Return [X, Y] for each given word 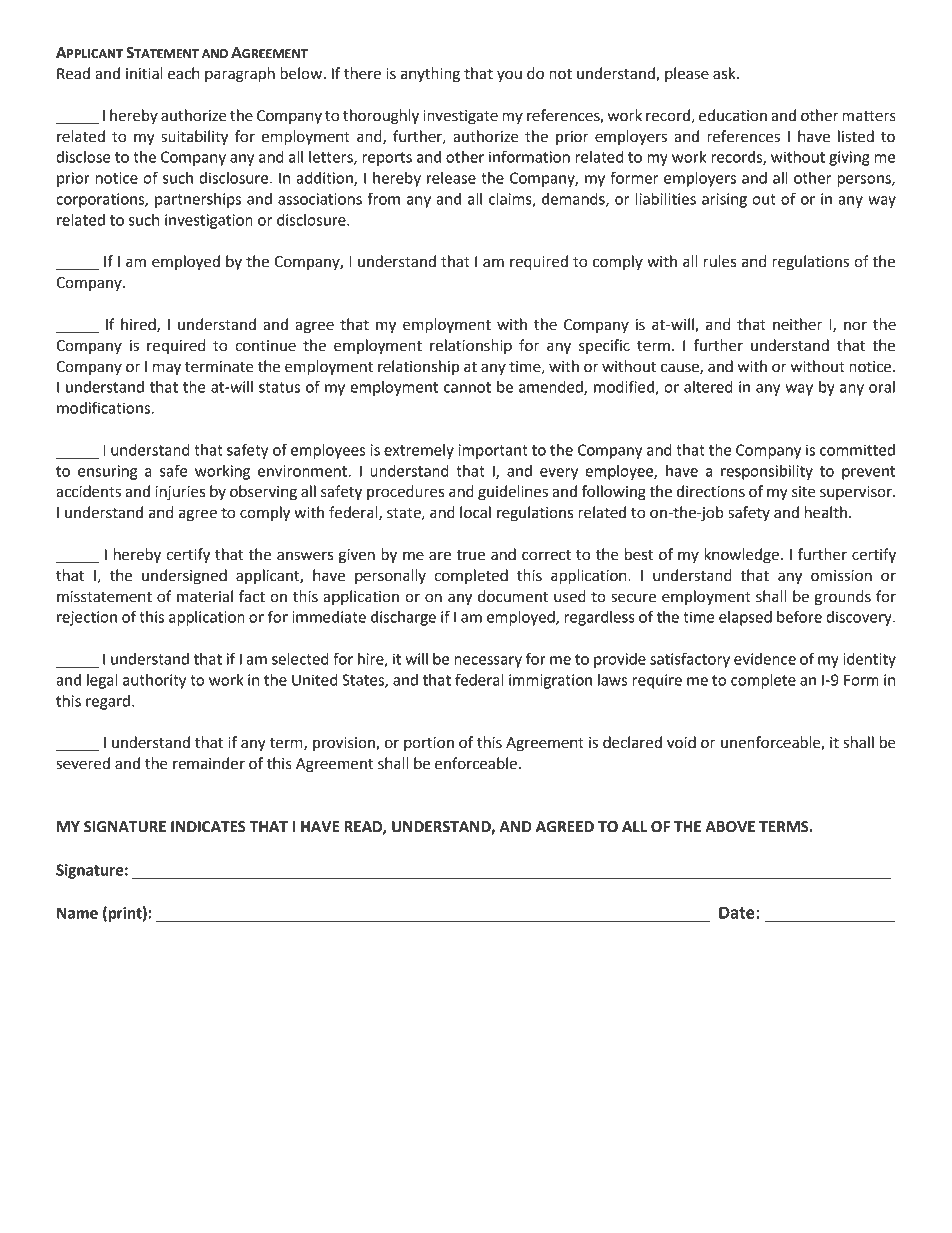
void [681, 742]
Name [77, 913]
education [733, 115]
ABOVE [730, 827]
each [183, 73]
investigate [460, 117]
